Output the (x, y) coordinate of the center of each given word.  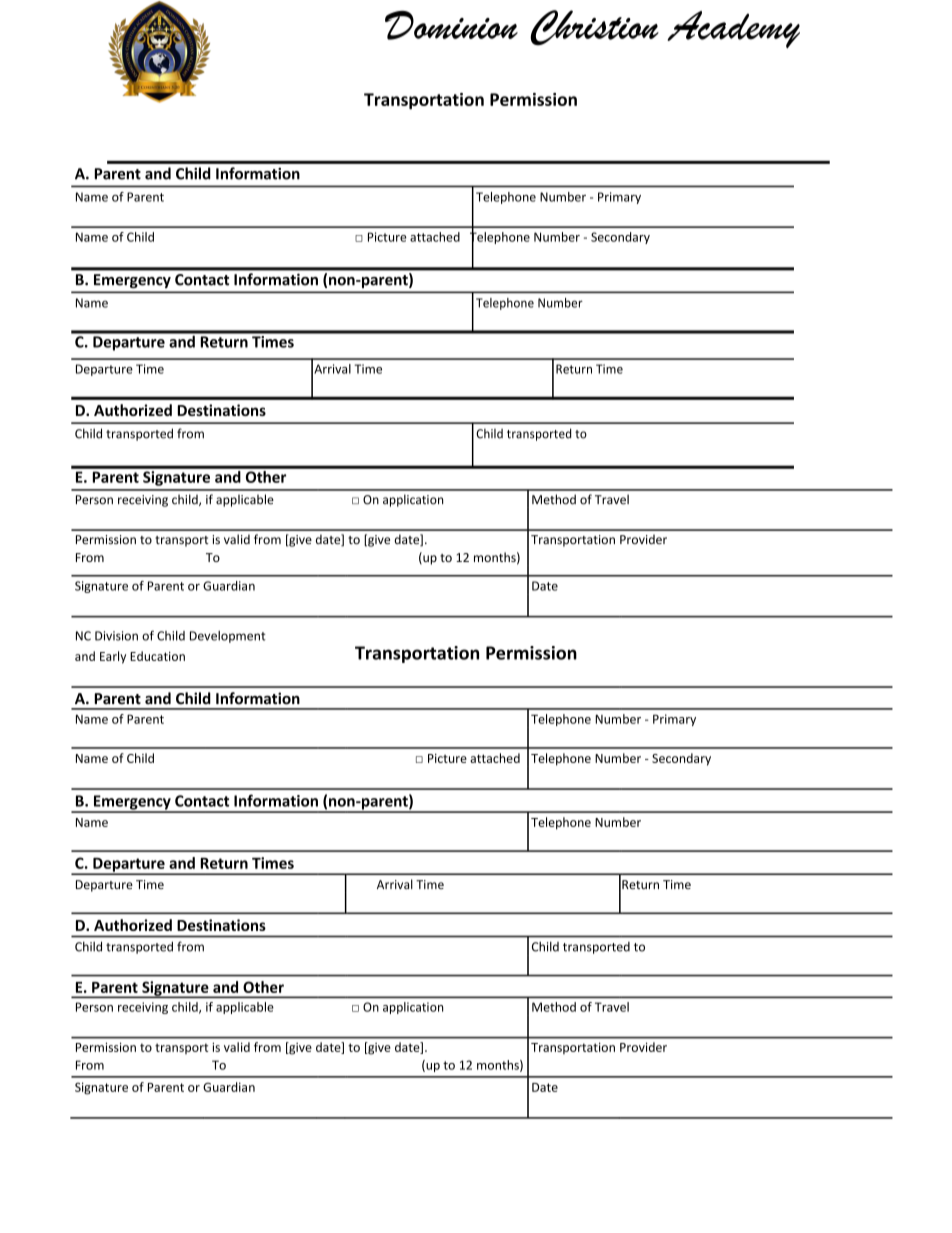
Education (157, 656)
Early (113, 657)
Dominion (451, 25)
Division (116, 636)
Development (228, 637)
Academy (733, 29)
